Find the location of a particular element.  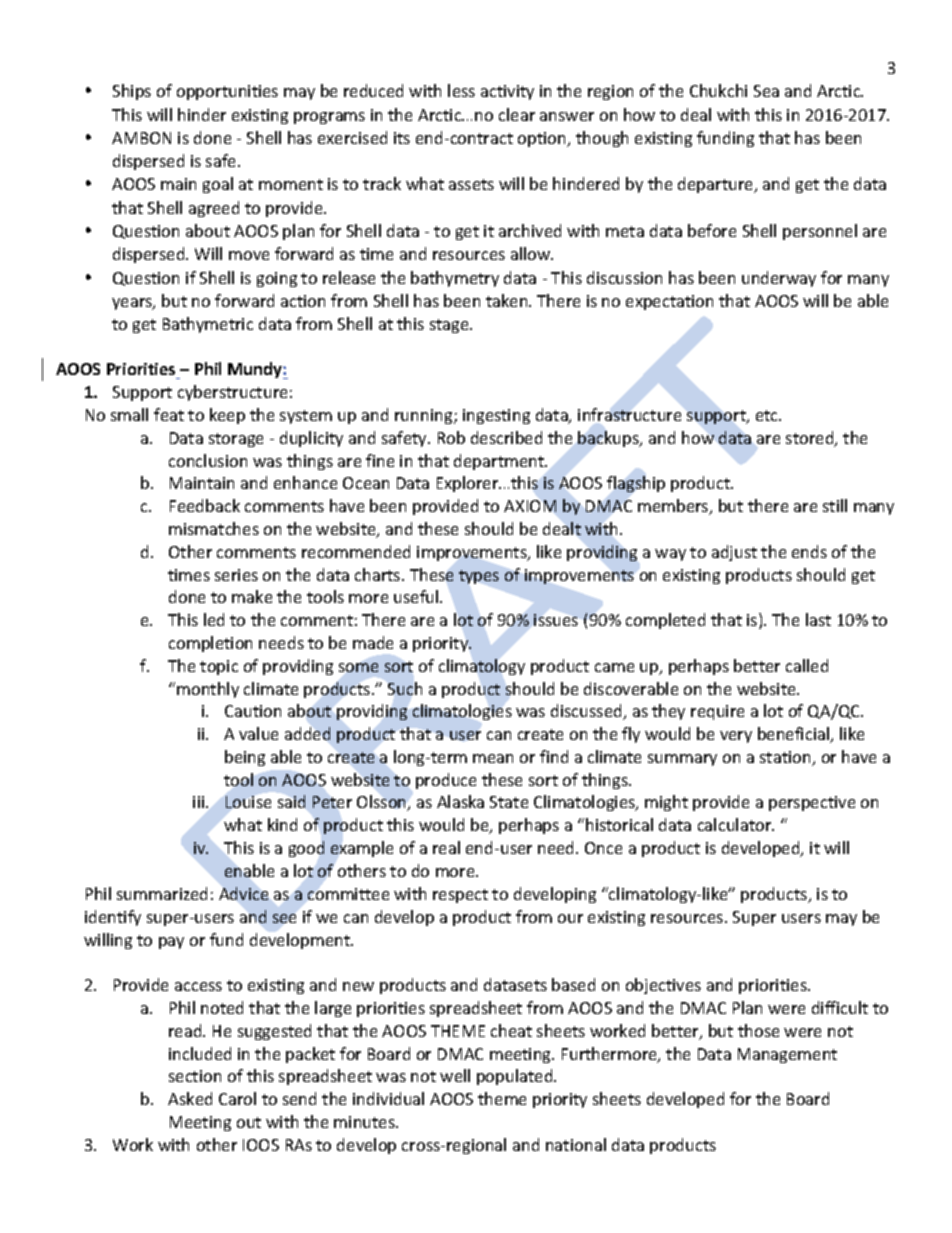

clear is located at coordinates (517, 114).
